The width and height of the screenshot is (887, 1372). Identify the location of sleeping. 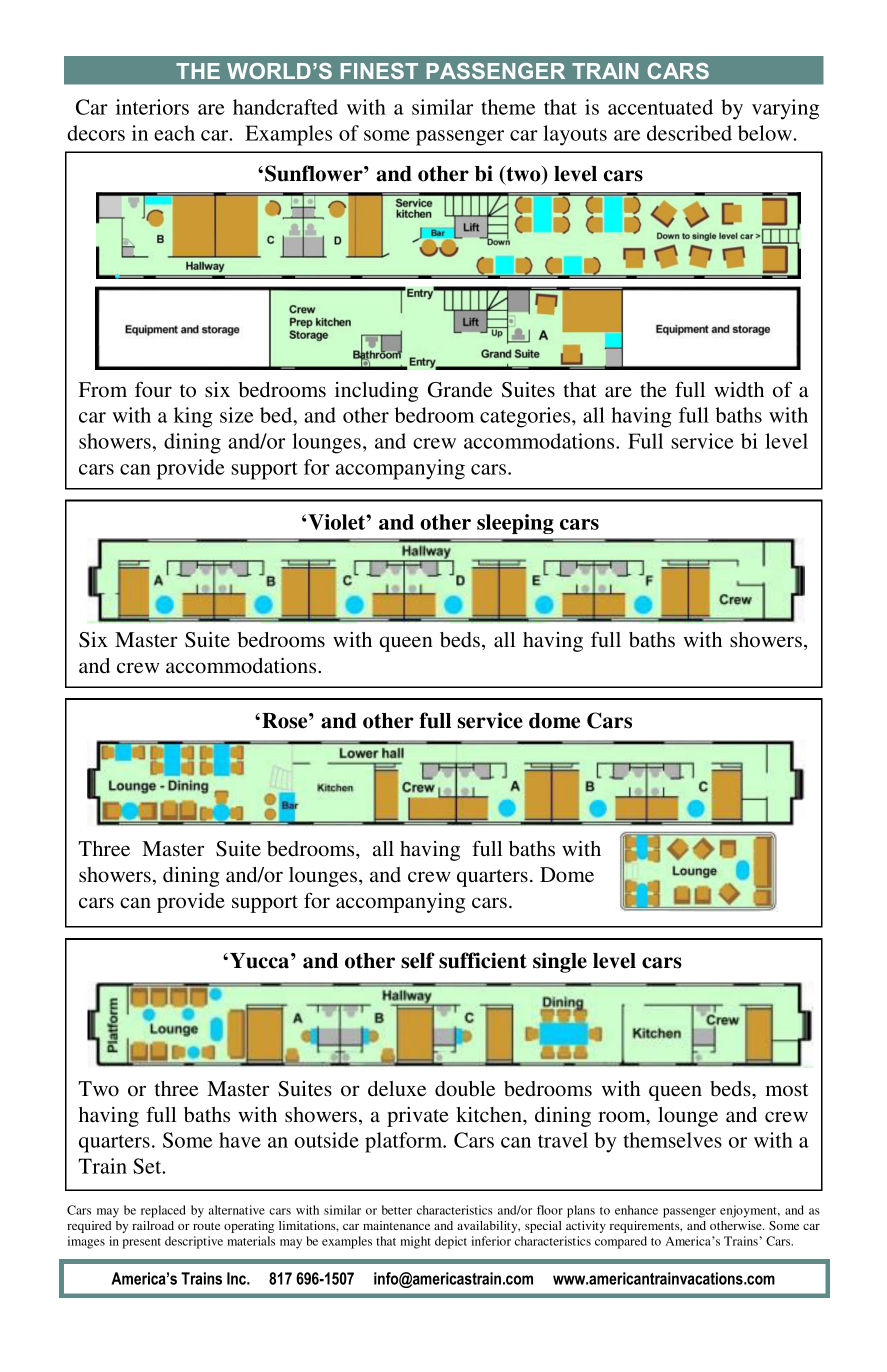
(515, 524).
